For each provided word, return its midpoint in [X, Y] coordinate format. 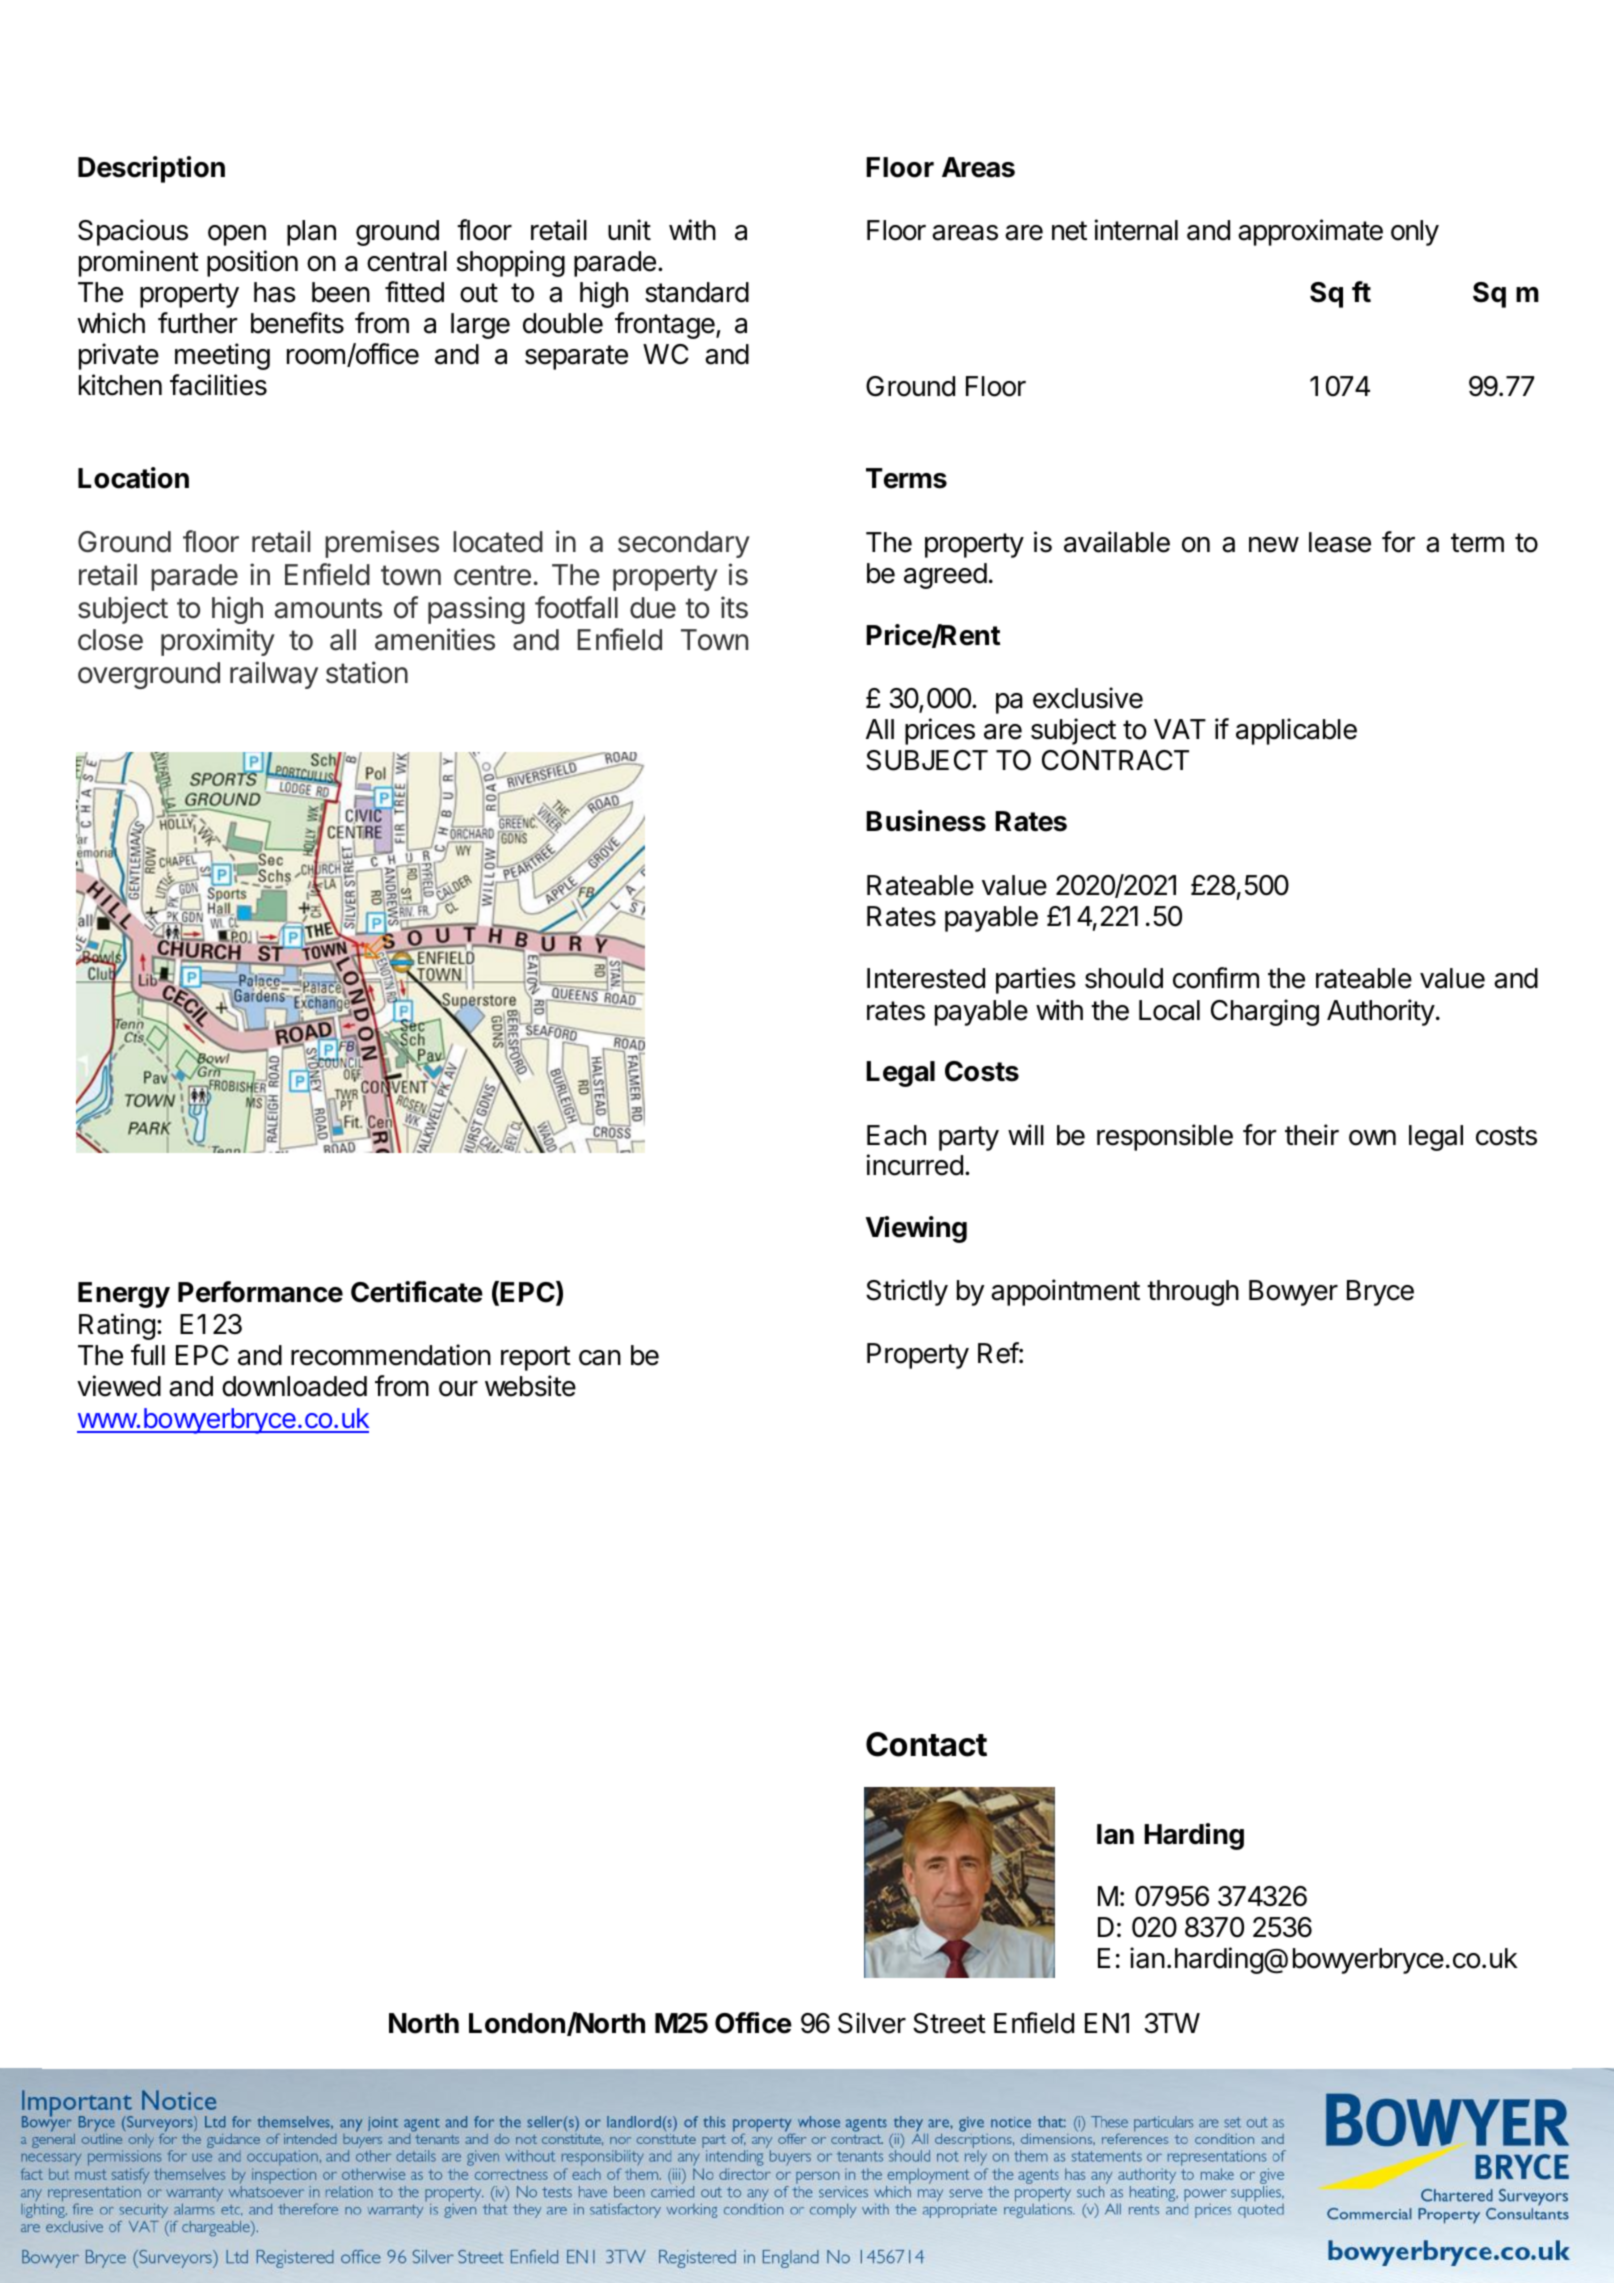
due [653, 608]
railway [274, 675]
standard [697, 292]
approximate [1310, 232]
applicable [1296, 731]
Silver [872, 2023]
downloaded [294, 1386]
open [237, 235]
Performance [260, 1292]
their [1312, 1135]
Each [896, 1135]
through [1193, 1293]
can [600, 1358]
